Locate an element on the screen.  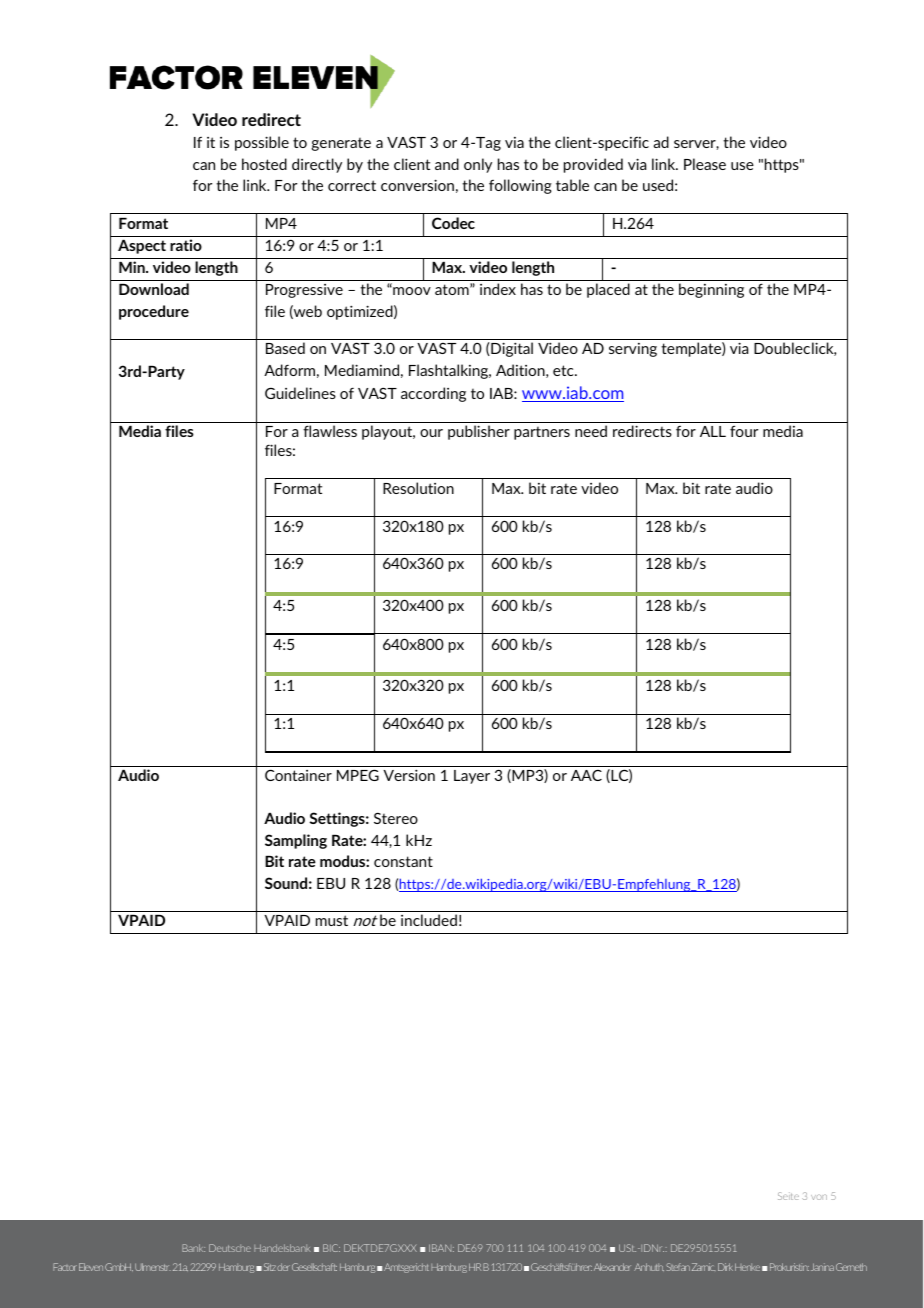
BIC is located at coordinates (331, 1248).
